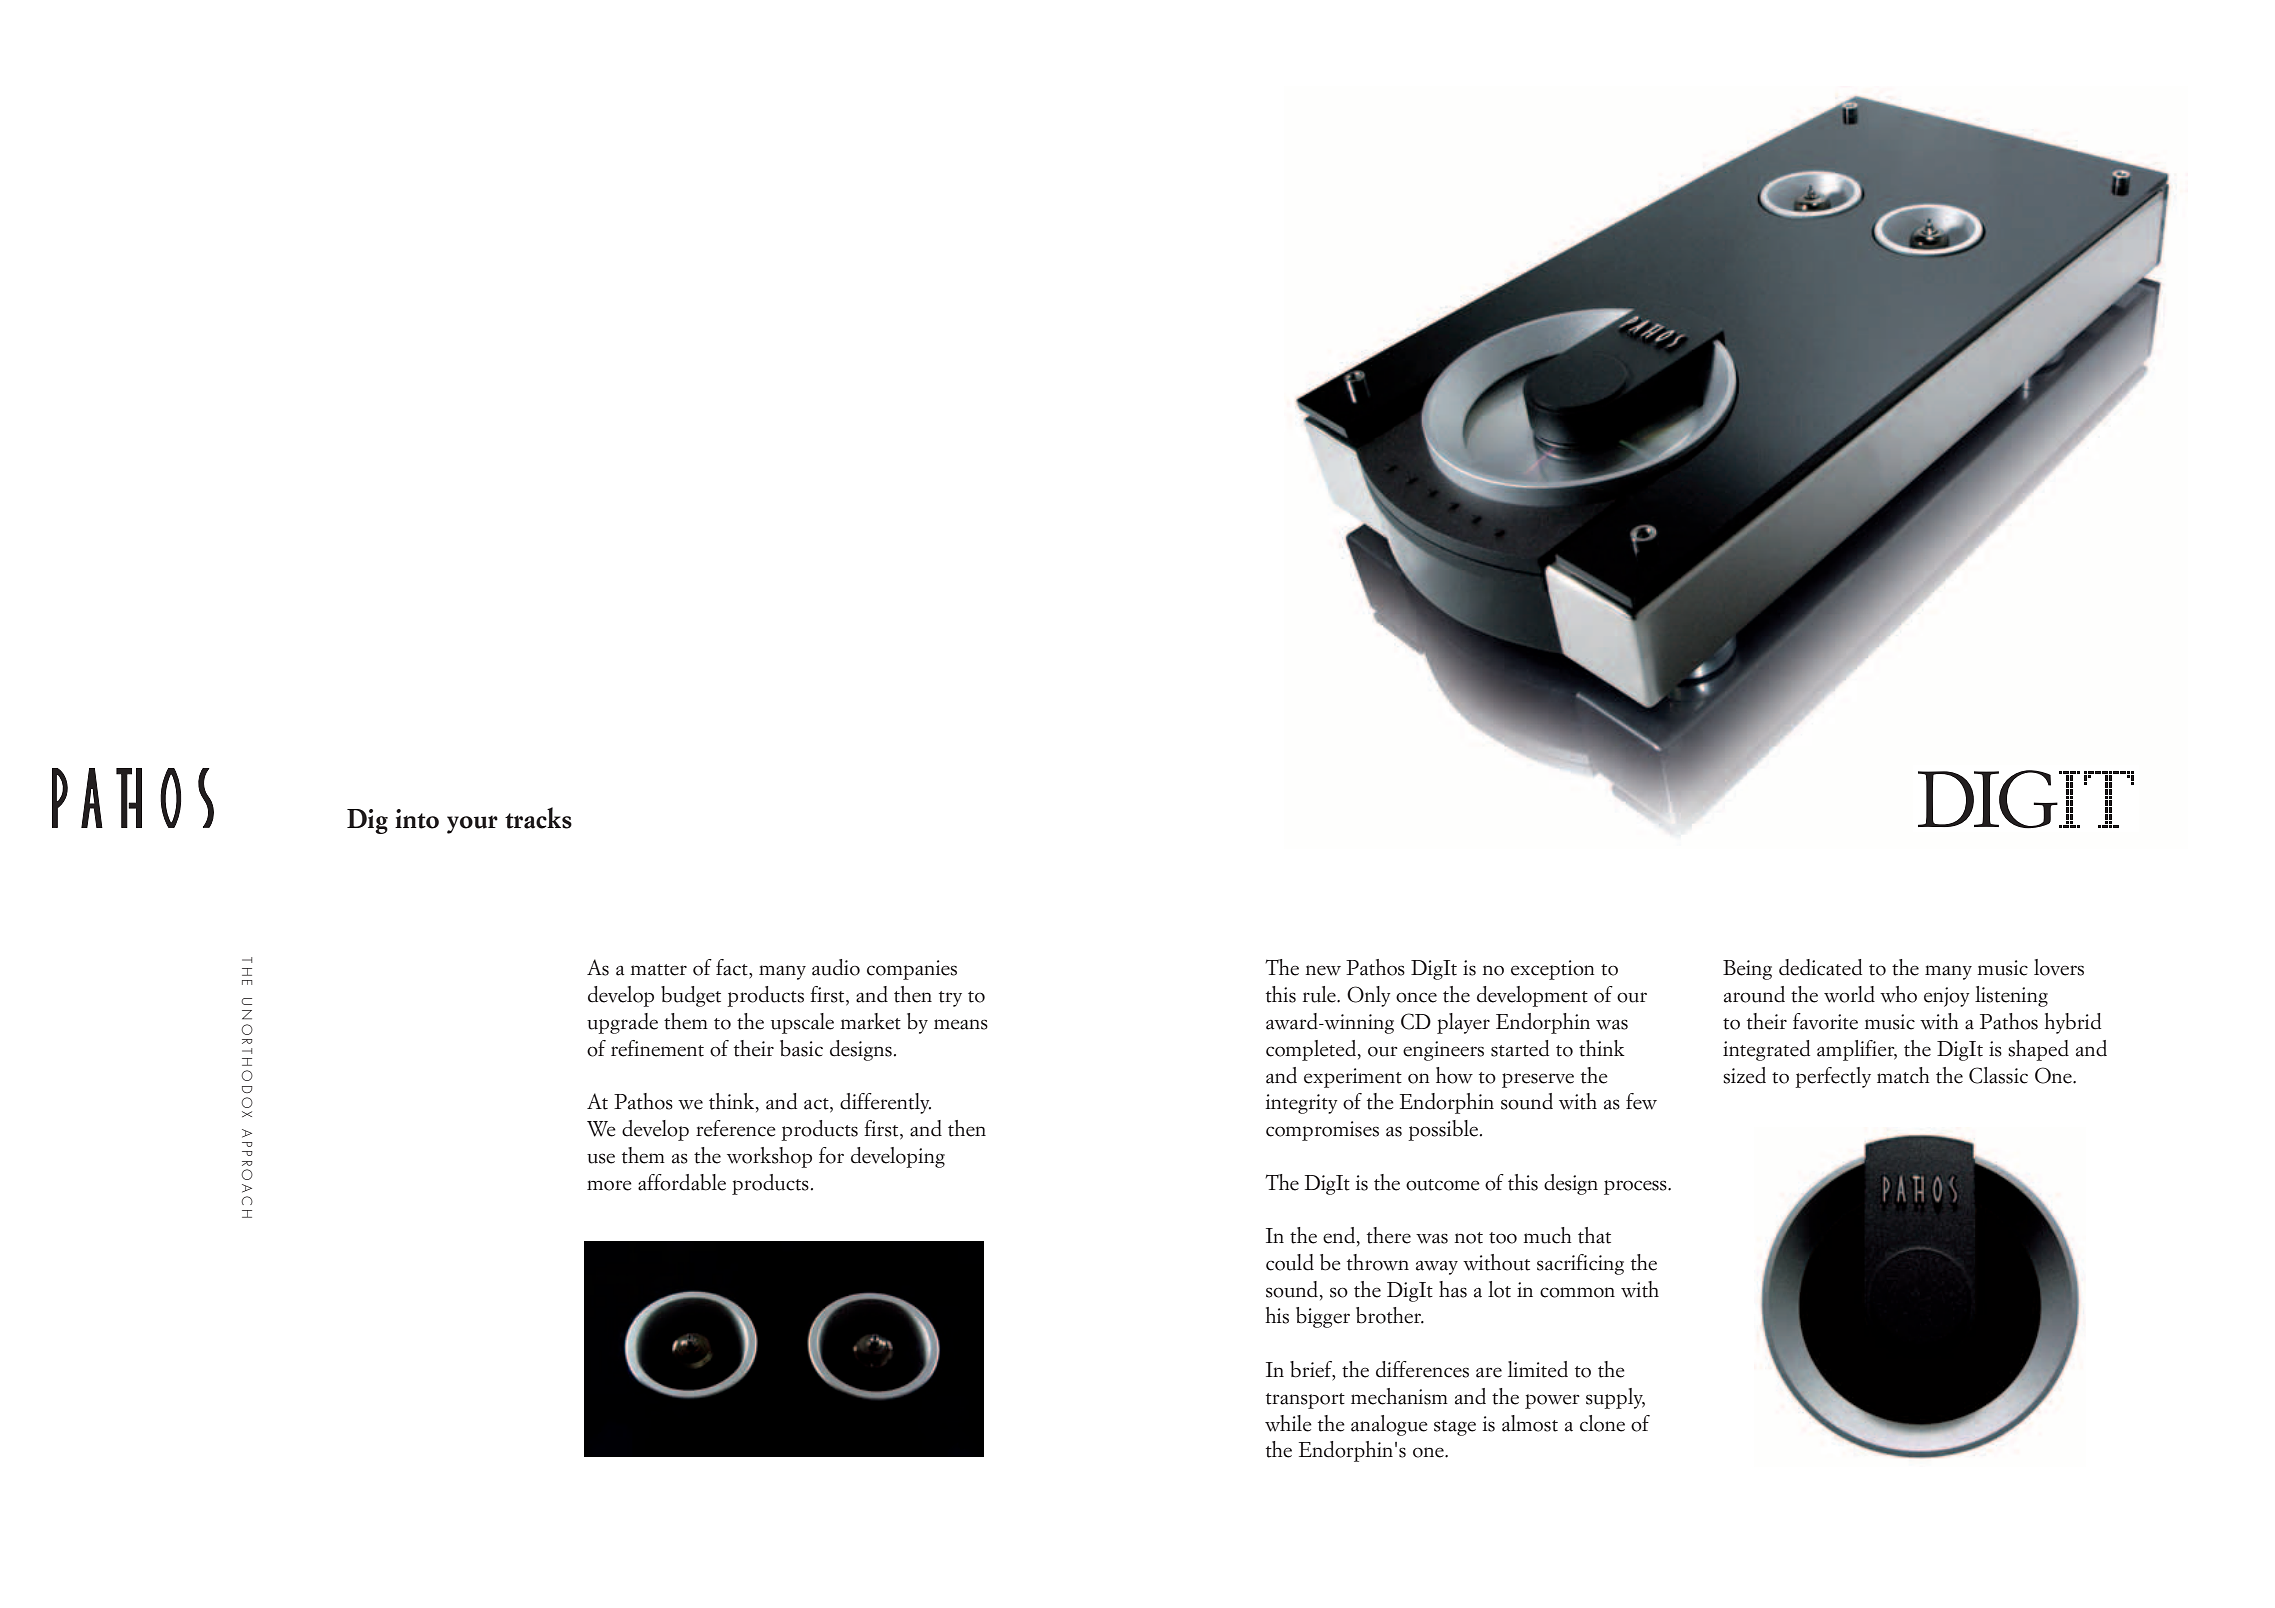 The image size is (2275, 1608). What do you see at coordinates (1820, 967) in the screenshot?
I see `dedicated` at bounding box center [1820, 967].
